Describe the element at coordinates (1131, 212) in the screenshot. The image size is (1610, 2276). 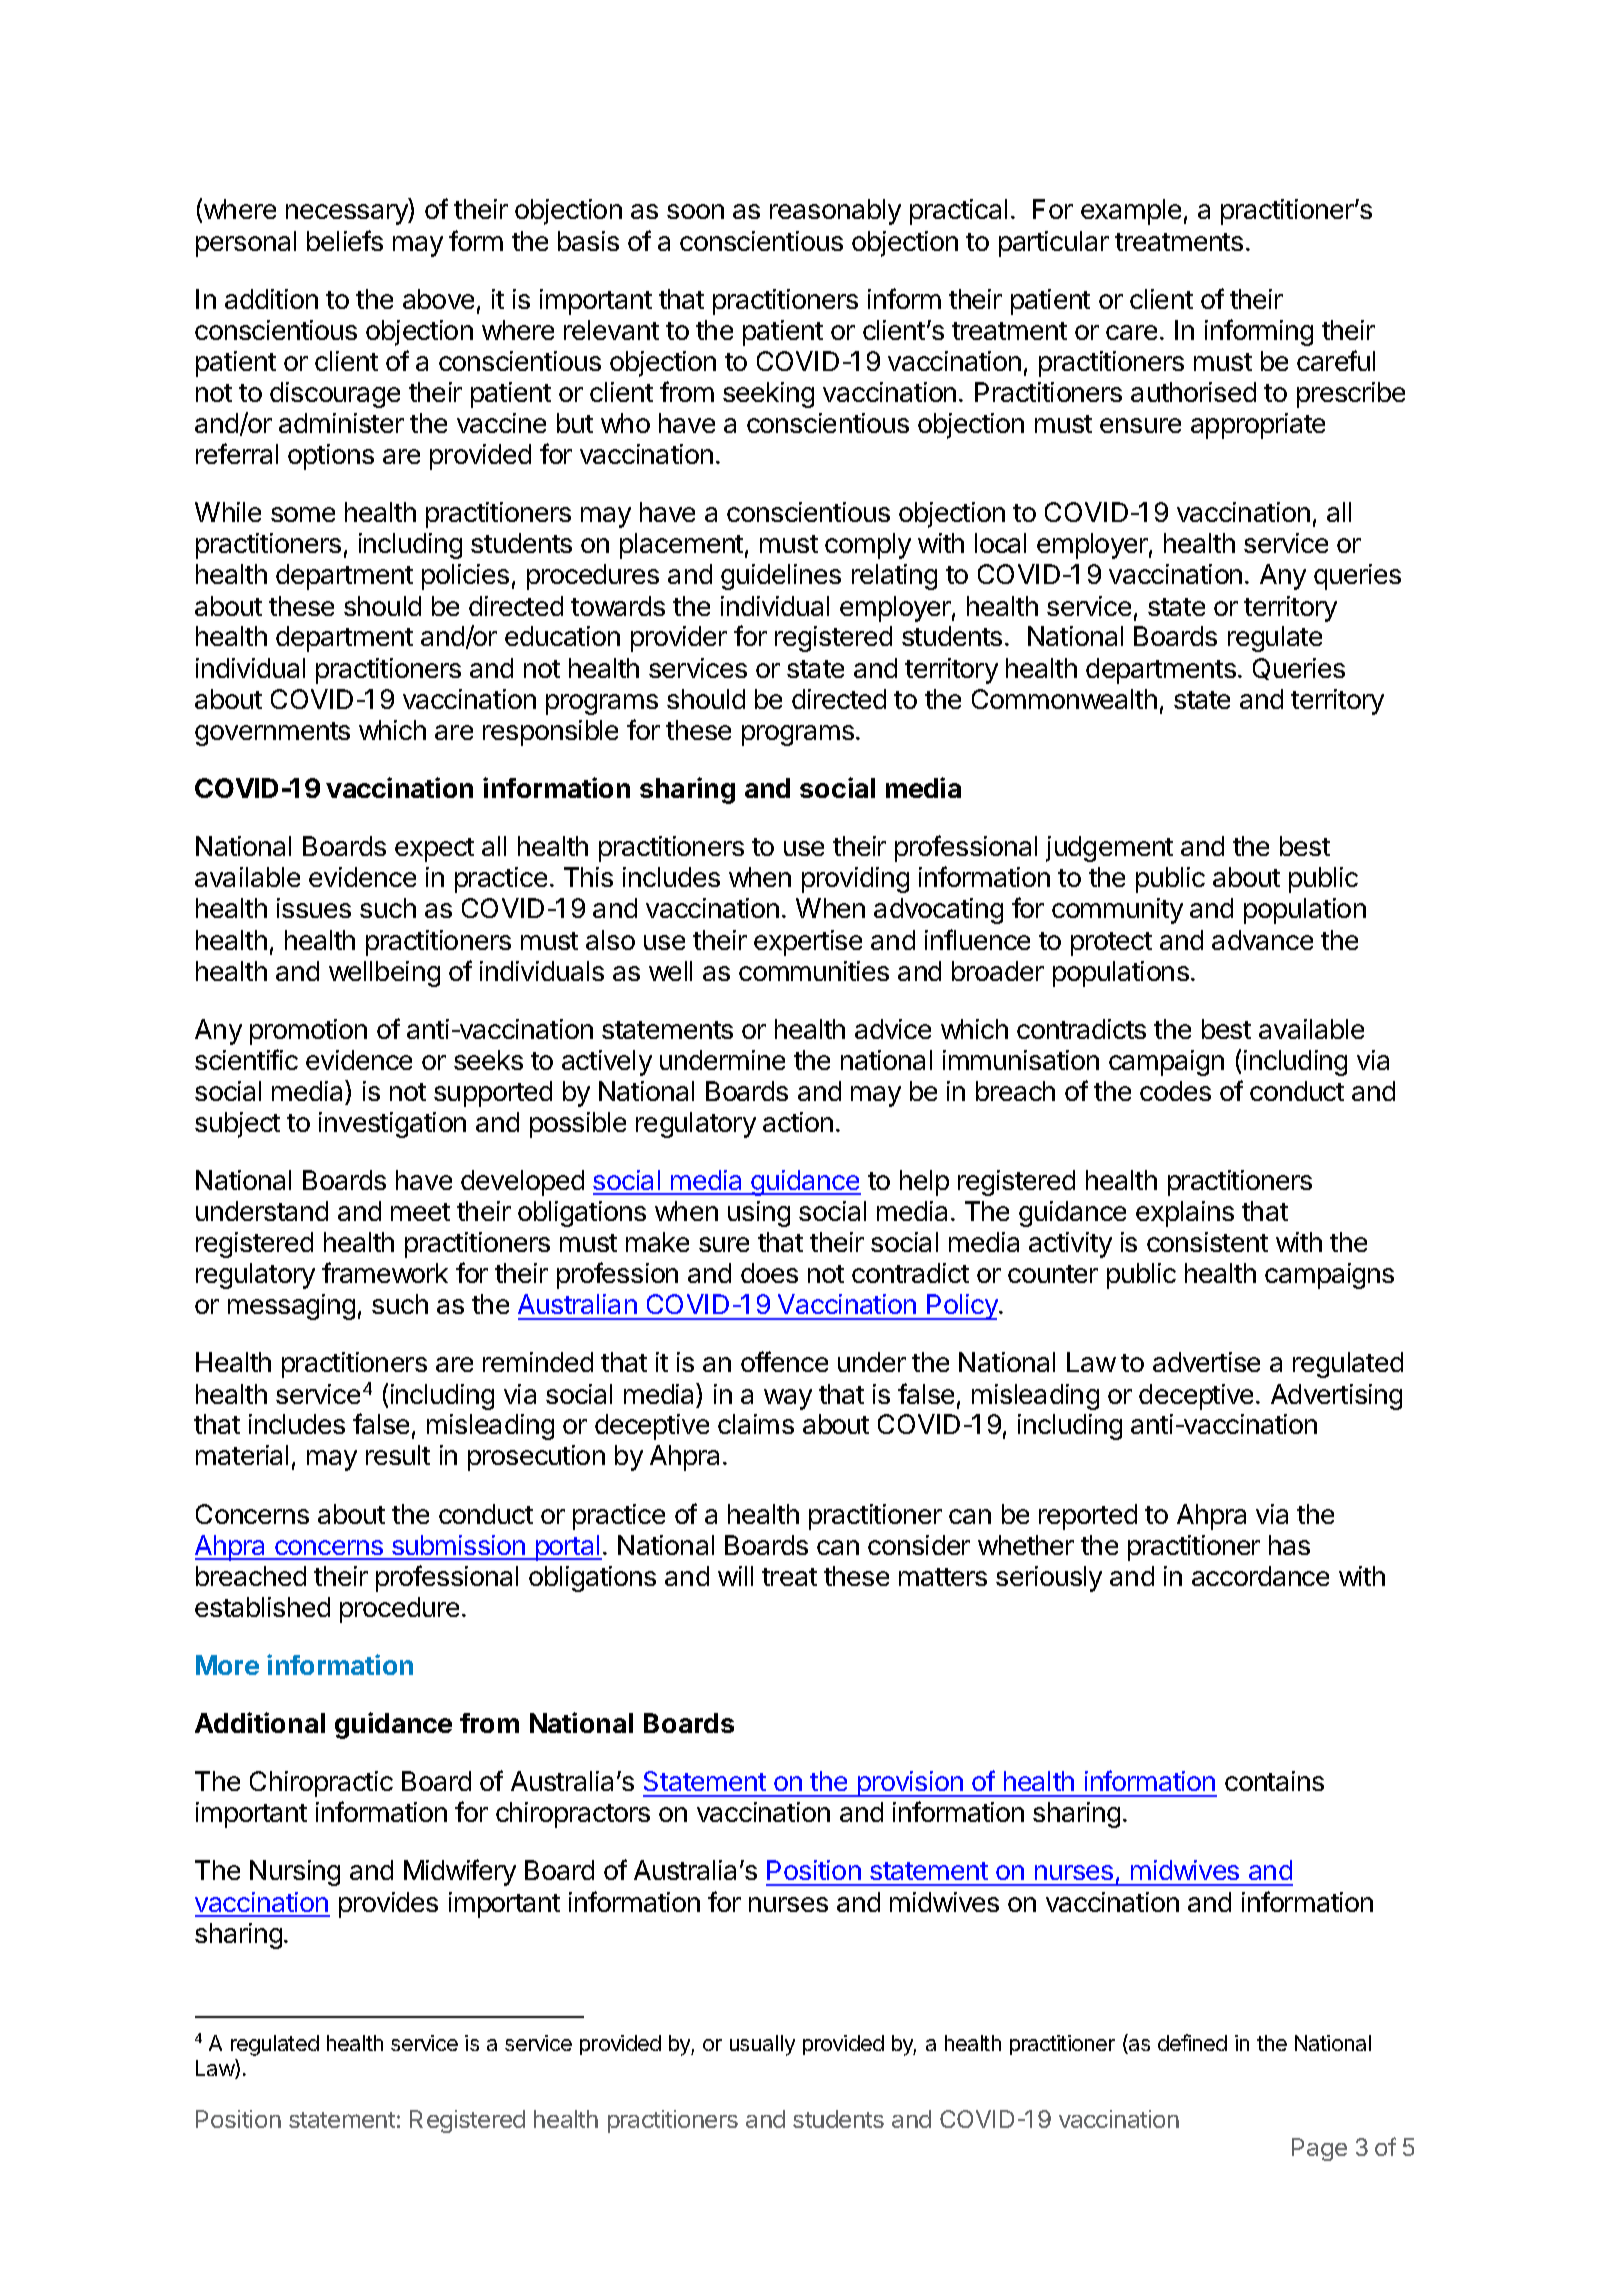
I see `example` at that location.
